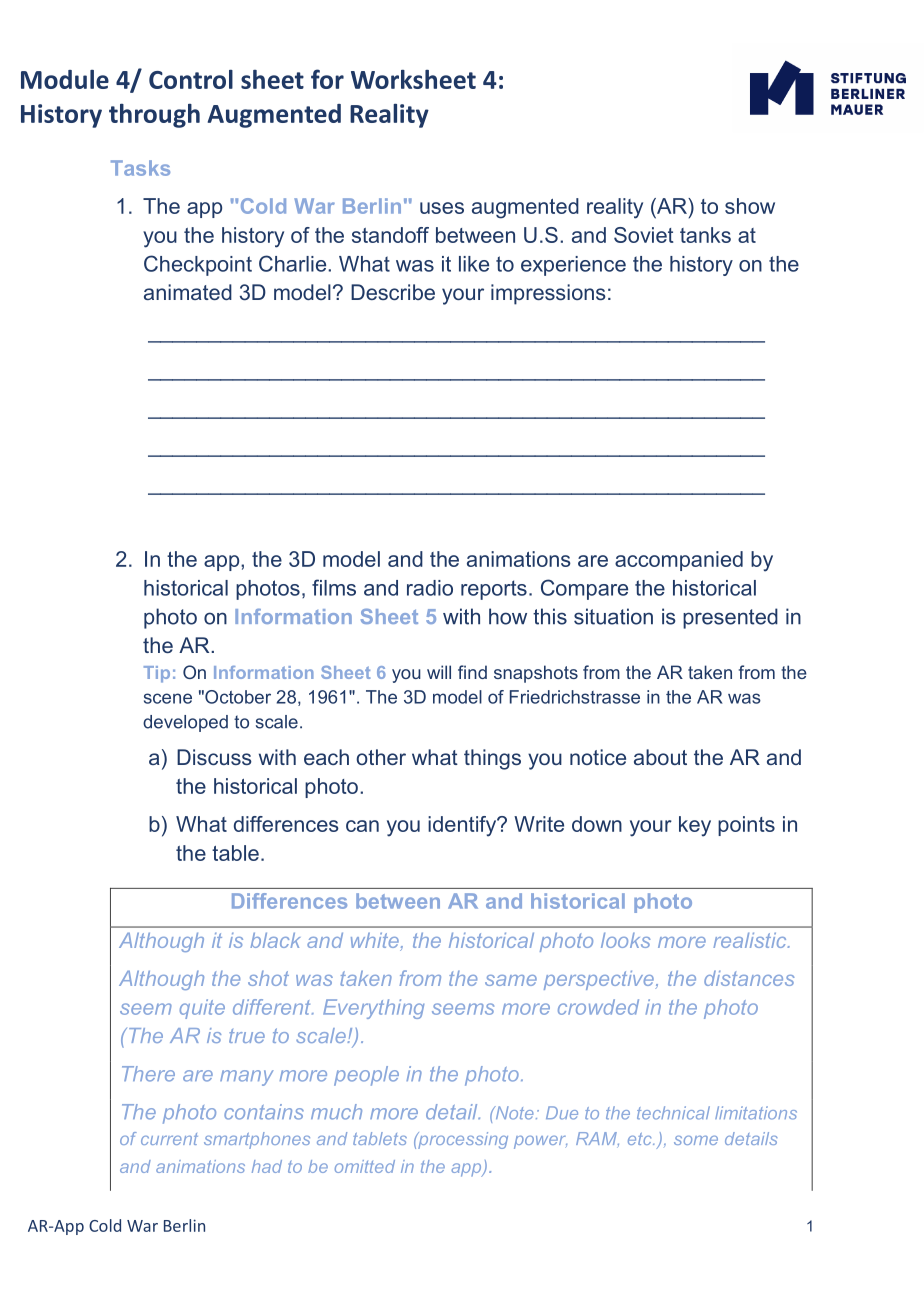  Describe the element at coordinates (750, 206) in the document. I see `show` at that location.
